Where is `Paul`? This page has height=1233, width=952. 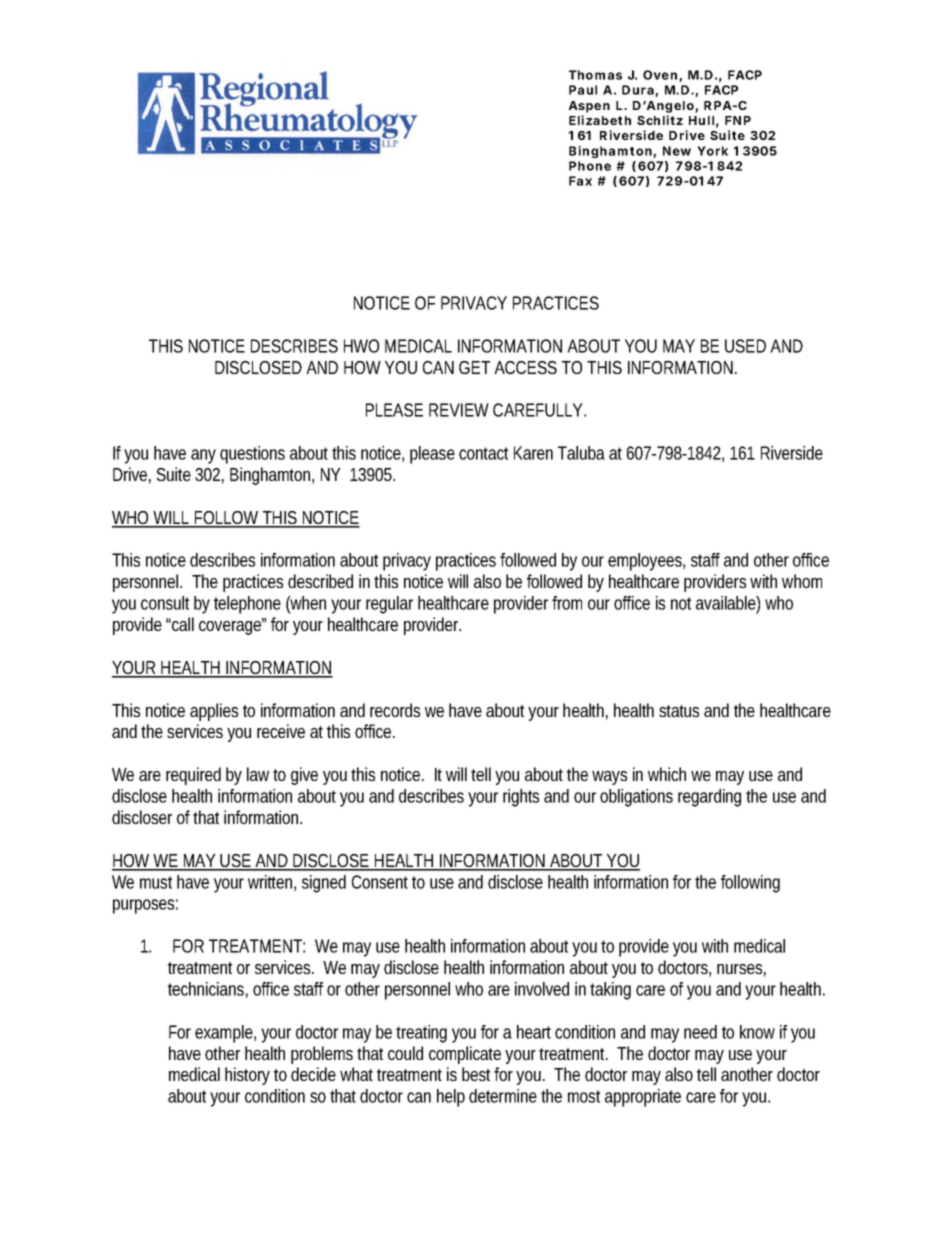
Paul is located at coordinates (583, 90).
